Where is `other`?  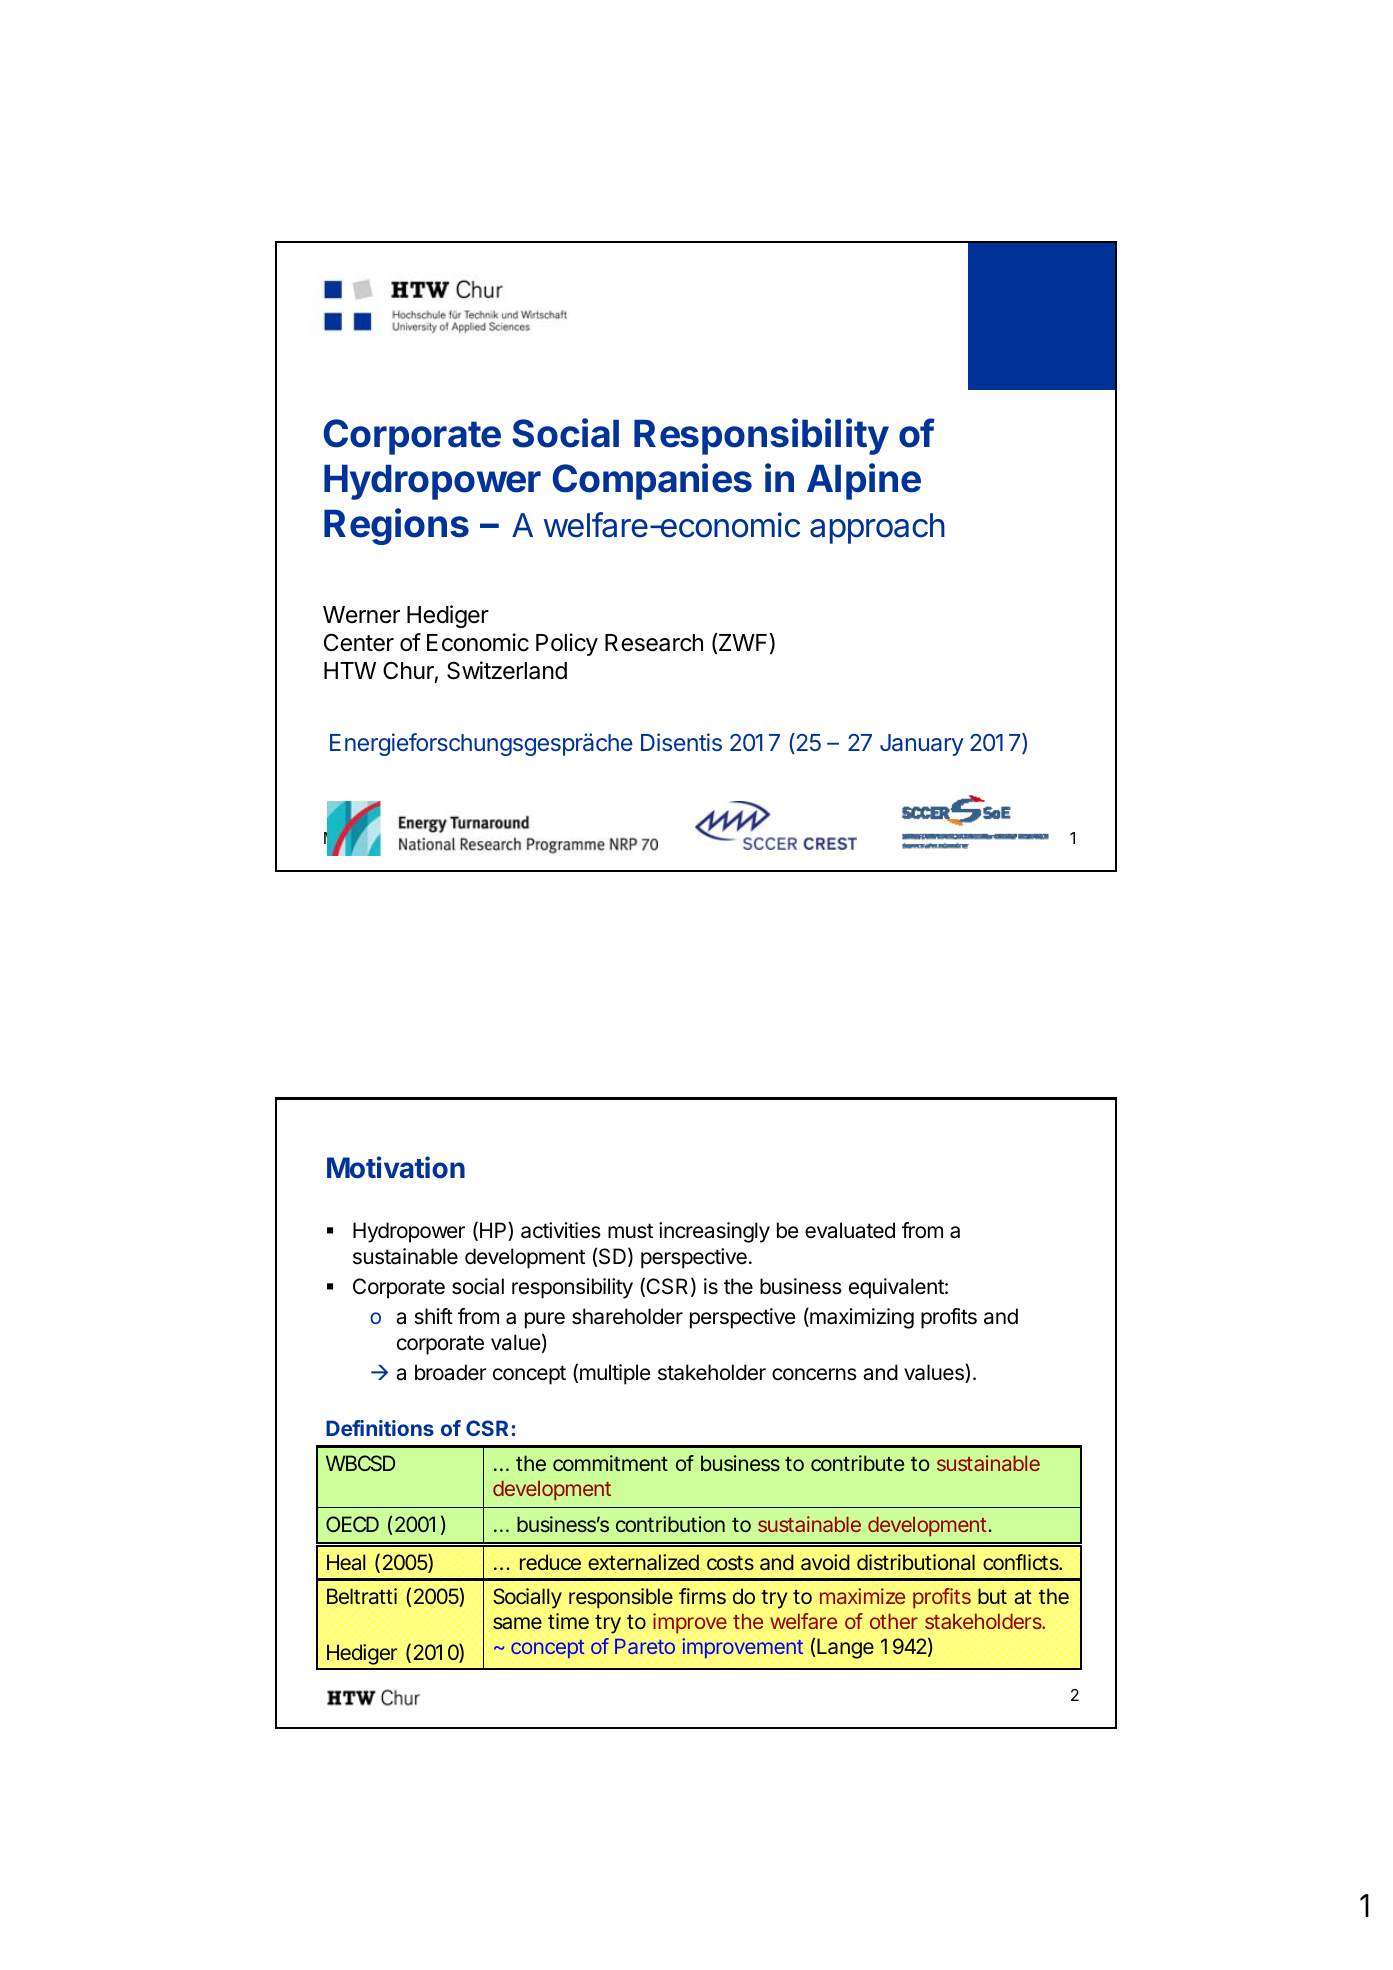
other is located at coordinates (894, 1621).
